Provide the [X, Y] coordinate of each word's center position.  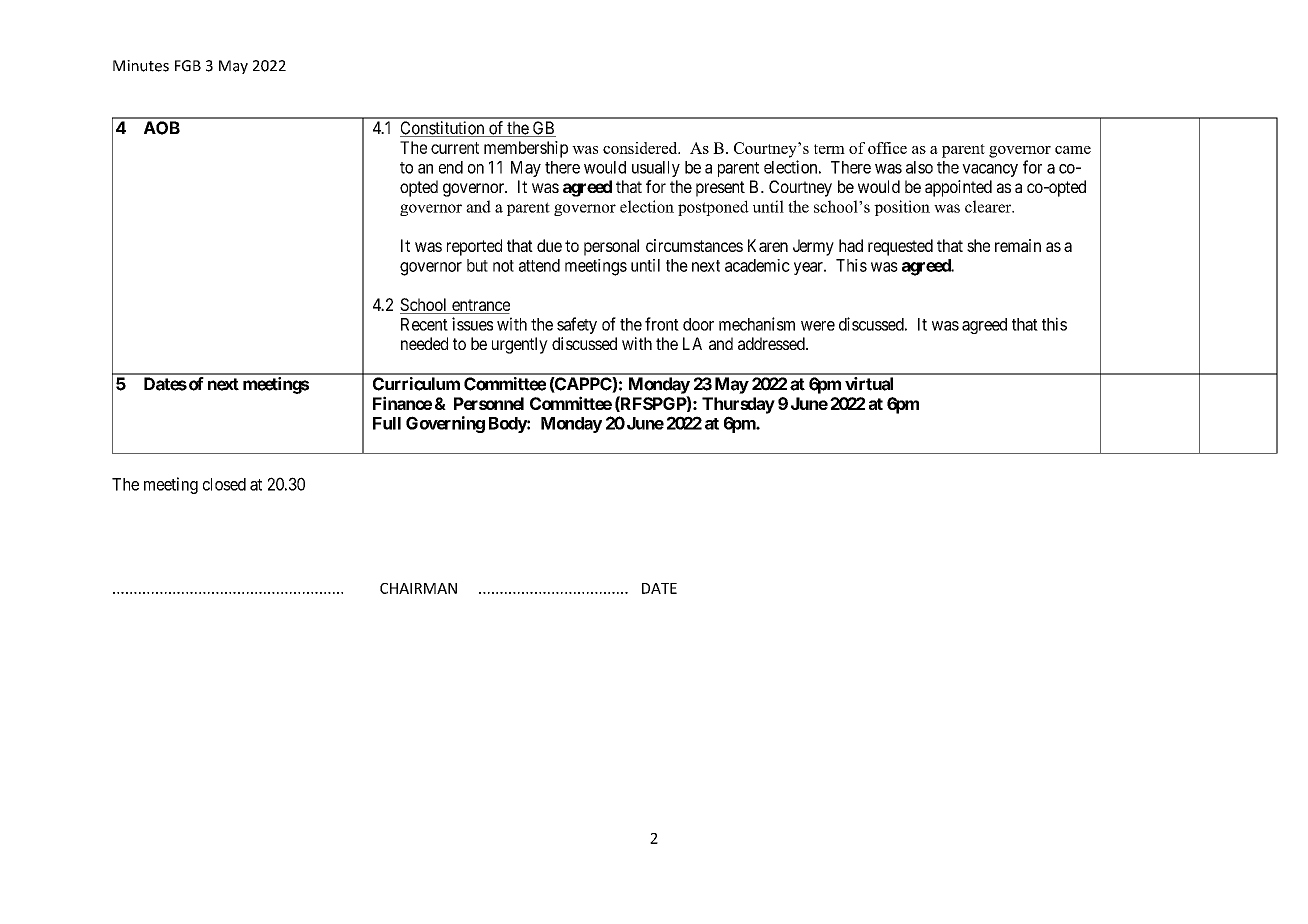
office [887, 148]
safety [577, 325]
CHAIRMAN [418, 588]
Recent [424, 324]
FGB [188, 66]
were [818, 326]
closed [224, 484]
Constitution [443, 129]
